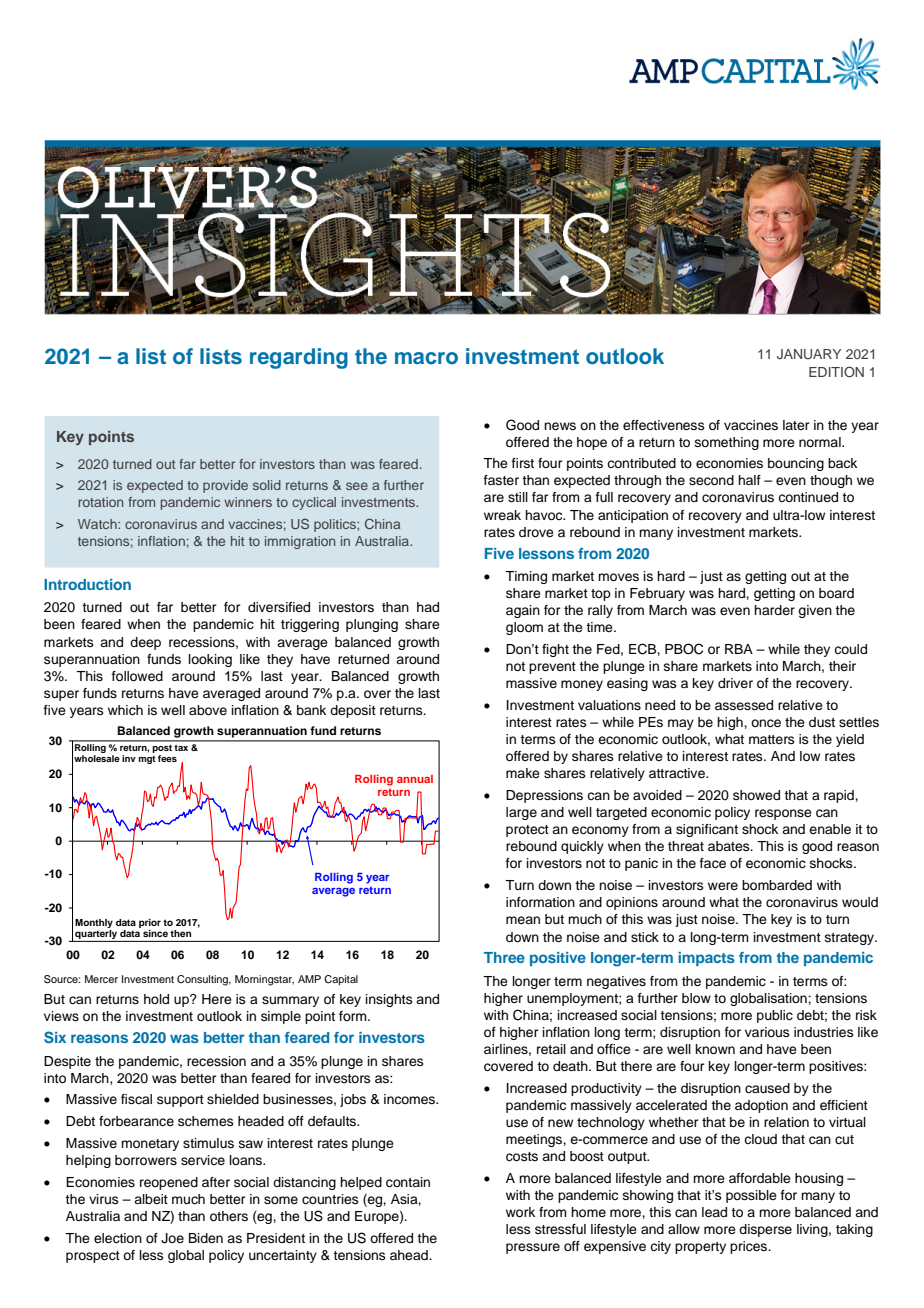  Describe the element at coordinates (809, 354) in the image. I see `JANUARY` at that location.
